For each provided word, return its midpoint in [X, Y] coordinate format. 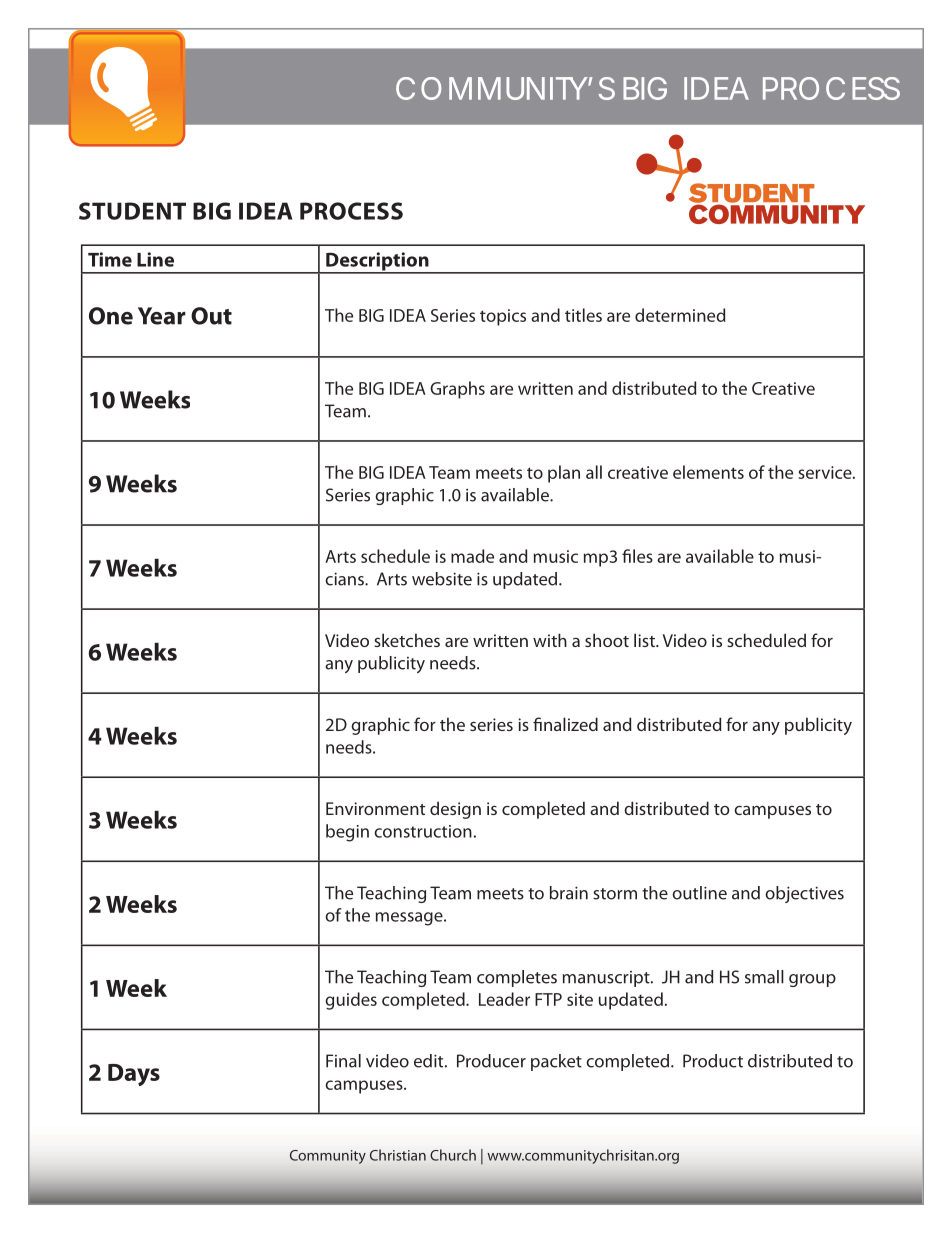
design [455, 810]
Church [453, 1155]
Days [134, 1075]
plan [564, 474]
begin [347, 833]
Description [377, 262]
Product [713, 1061]
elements [708, 472]
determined [680, 315]
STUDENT [132, 211]
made [472, 556]
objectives [804, 894]
